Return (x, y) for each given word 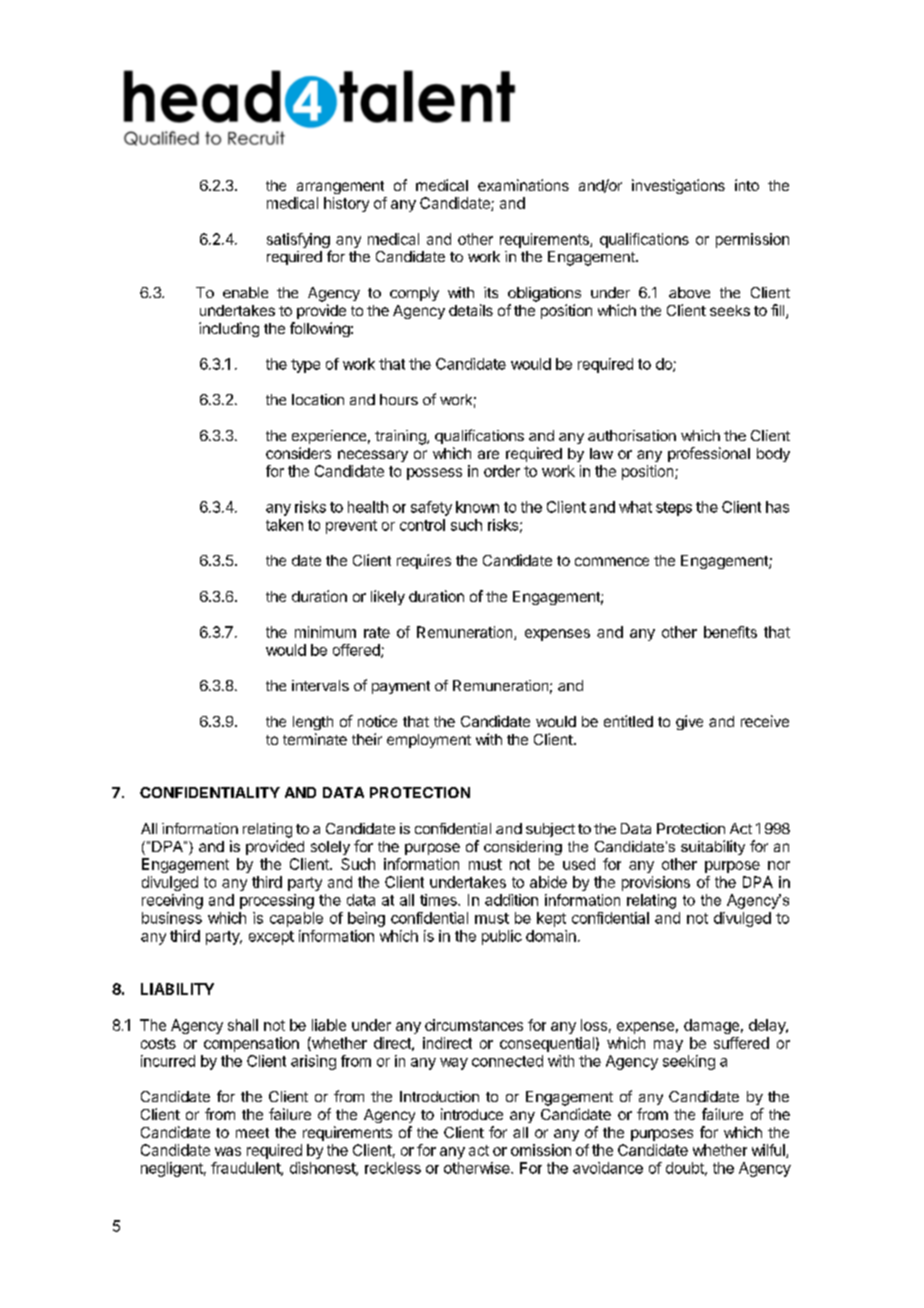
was (228, 1151)
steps (674, 509)
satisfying (298, 240)
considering (523, 848)
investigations (678, 186)
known (477, 507)
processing (277, 901)
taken (284, 525)
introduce (472, 1114)
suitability (713, 847)
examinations (523, 185)
